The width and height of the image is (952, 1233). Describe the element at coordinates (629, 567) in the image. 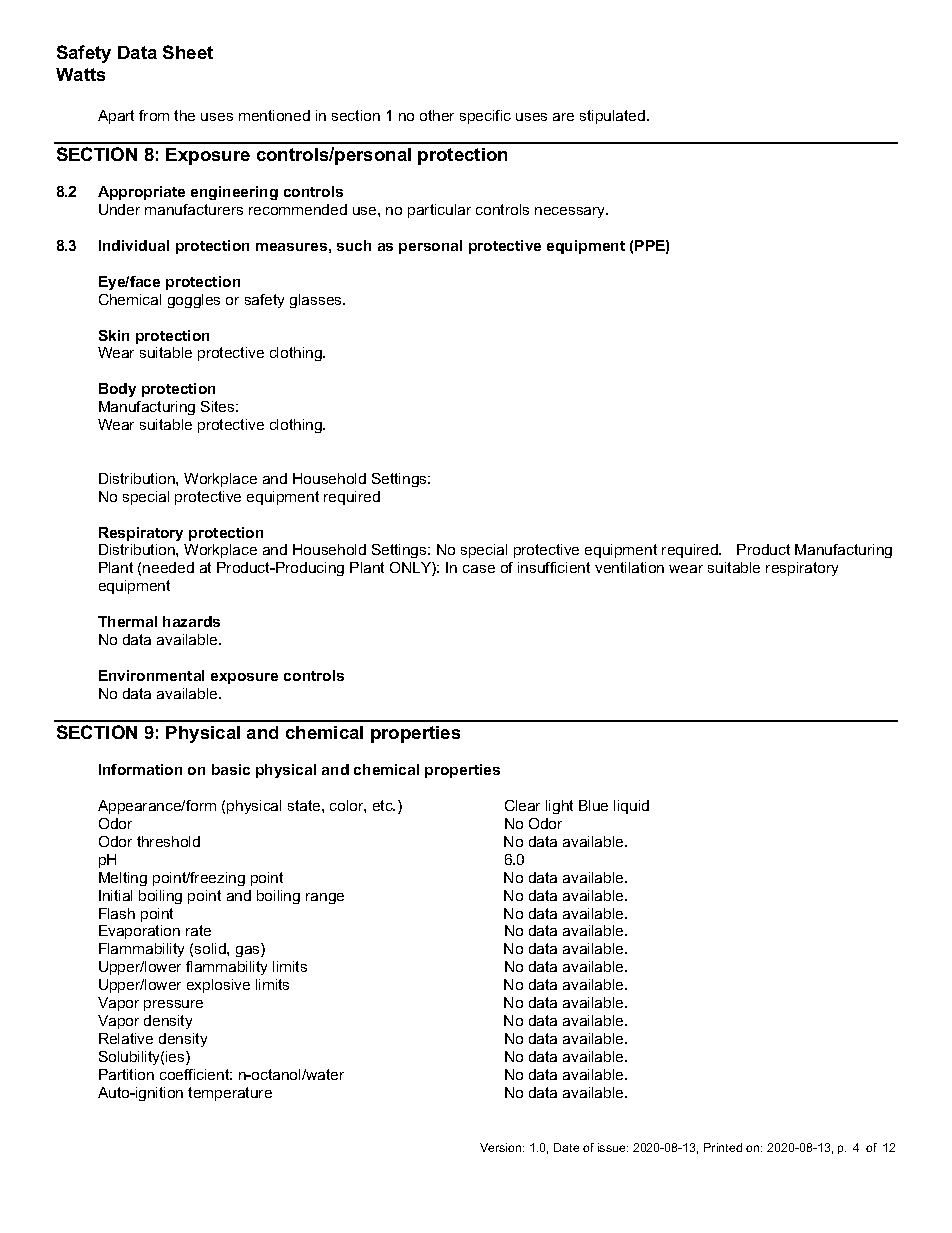

I see `ventilation` at that location.
